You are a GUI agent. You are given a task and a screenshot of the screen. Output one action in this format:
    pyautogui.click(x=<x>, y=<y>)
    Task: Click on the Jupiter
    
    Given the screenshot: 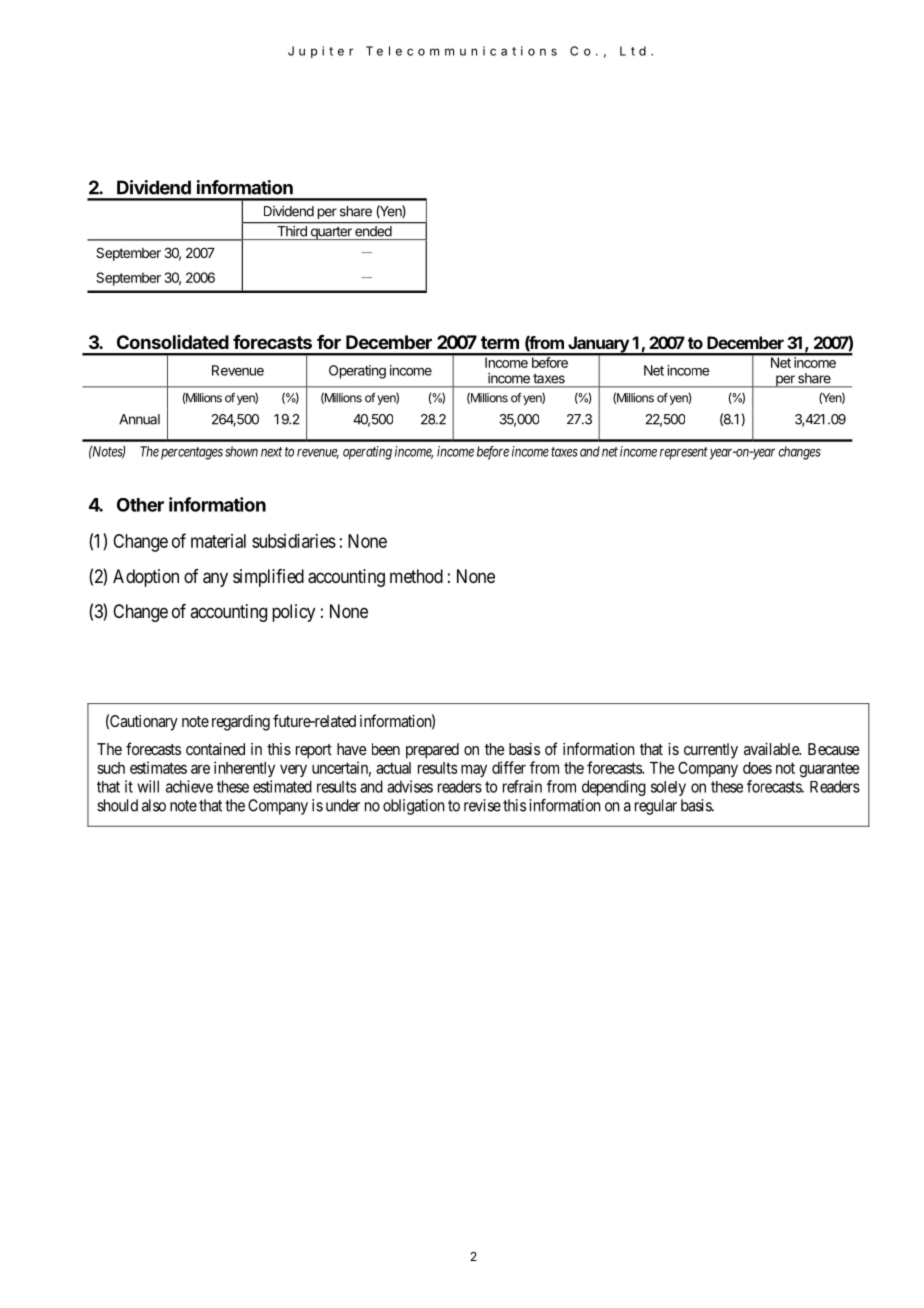 What is the action you would take?
    pyautogui.click(x=320, y=52)
